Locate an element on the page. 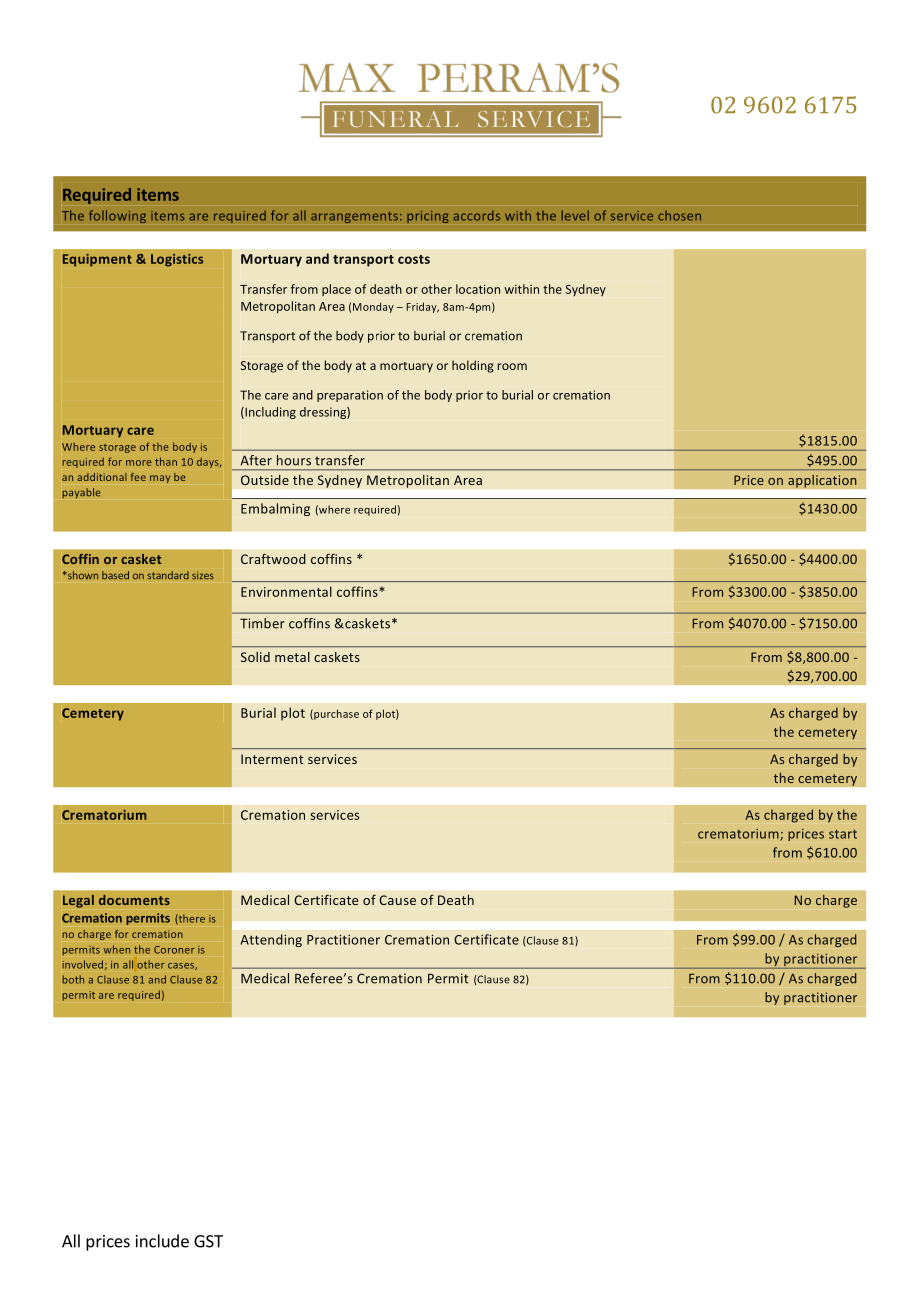  than is located at coordinates (166, 461).
